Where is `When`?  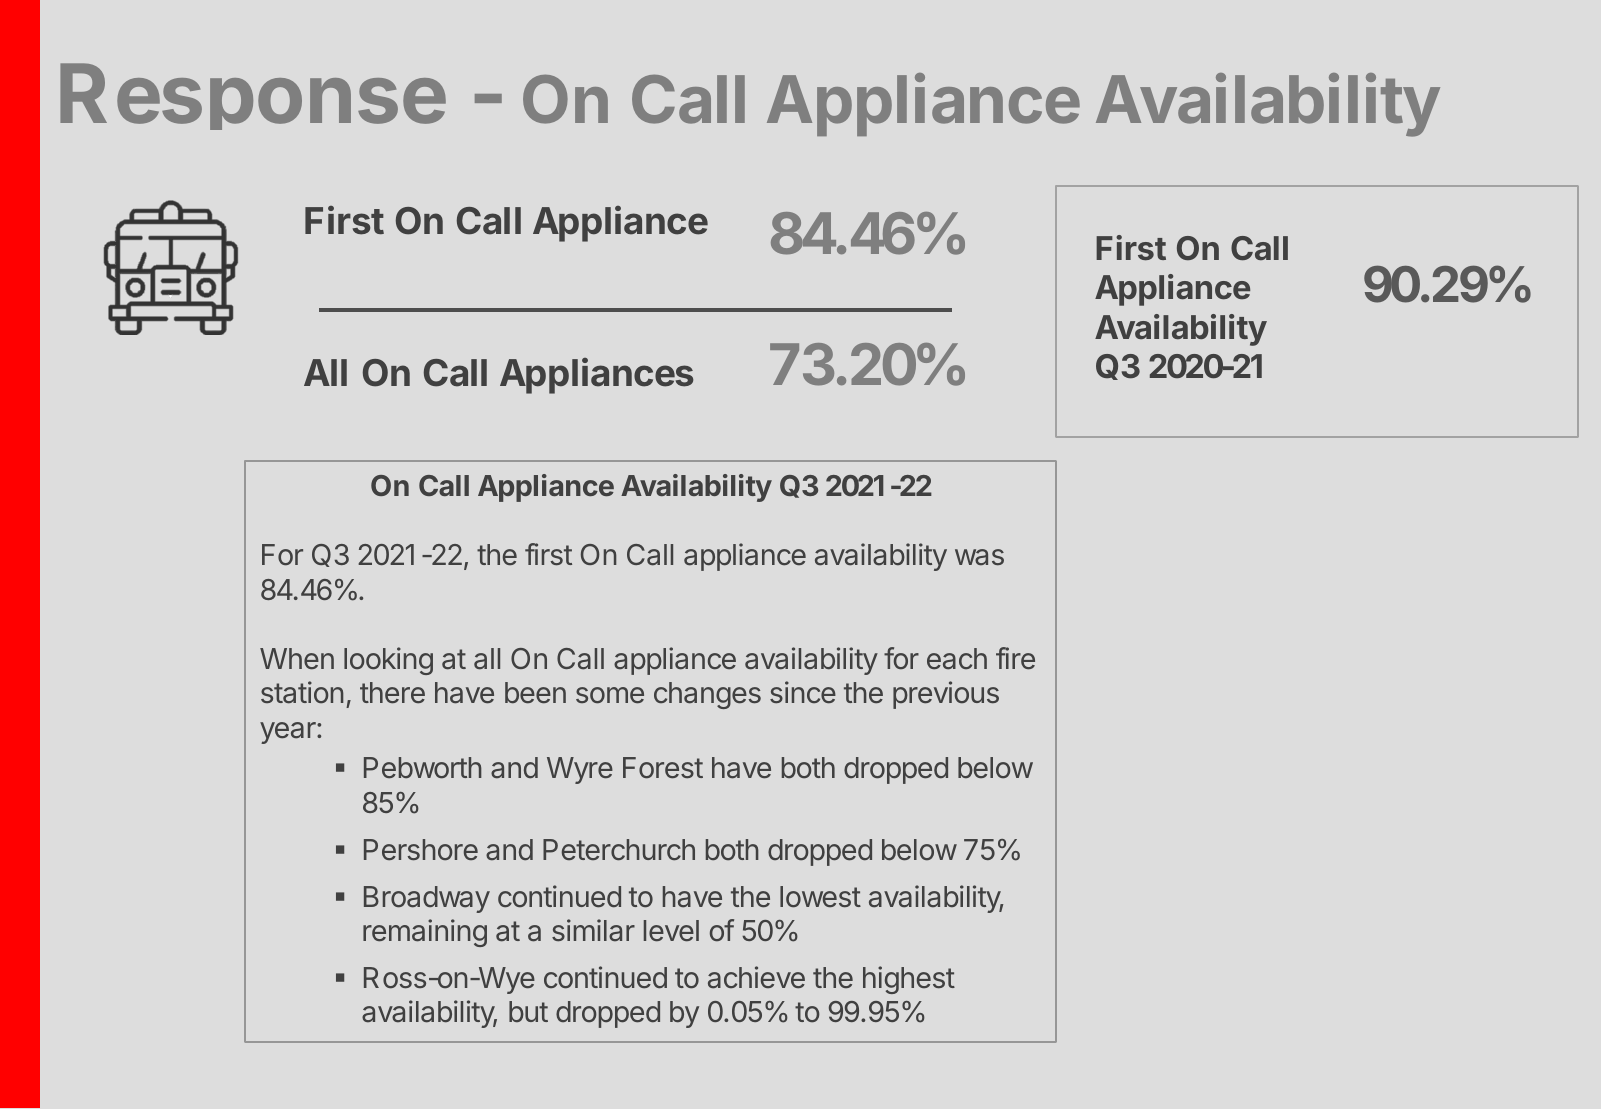 When is located at coordinates (297, 659).
